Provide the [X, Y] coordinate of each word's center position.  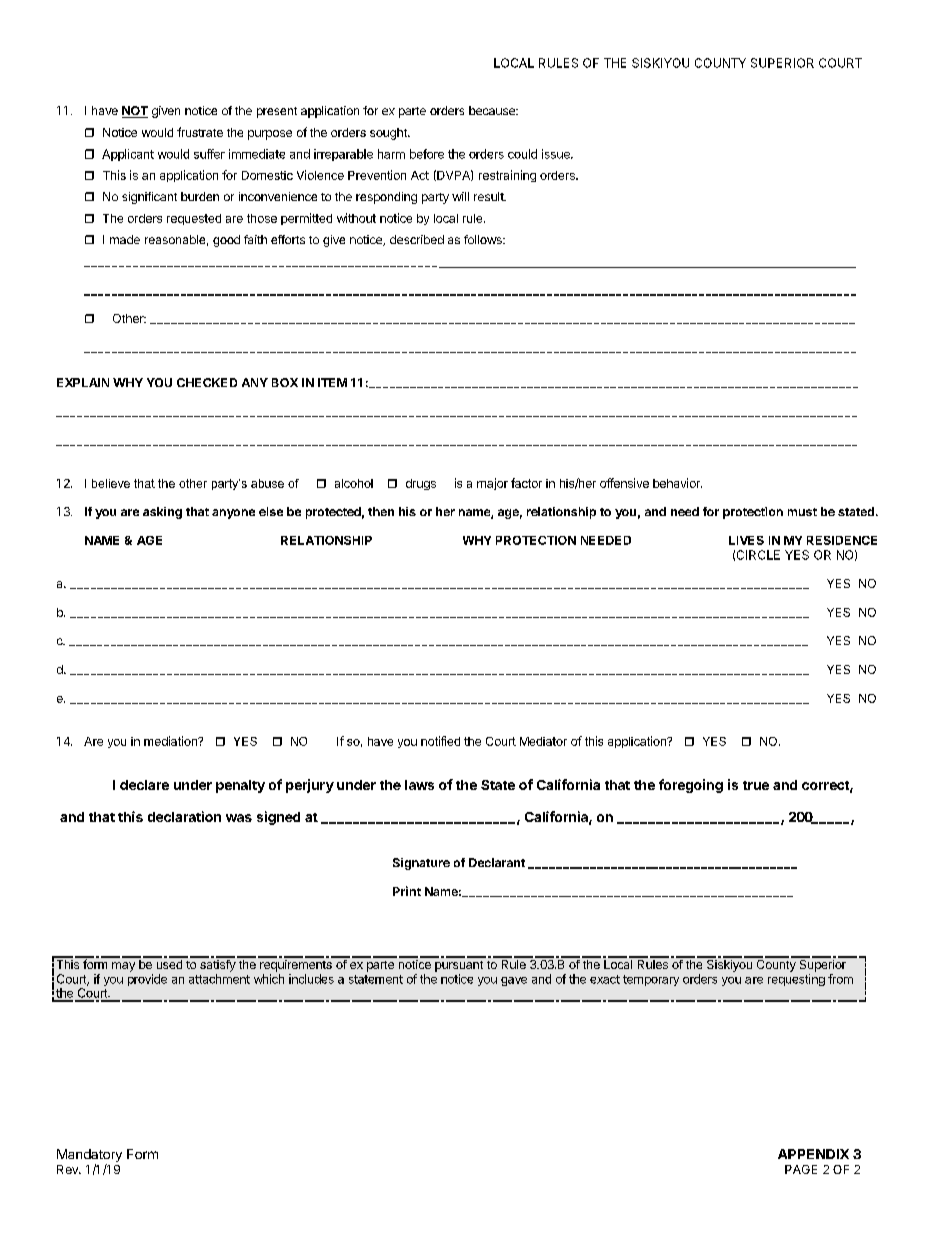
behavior [677, 483]
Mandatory [89, 1157]
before [427, 154]
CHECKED [207, 382]
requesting [796, 980]
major [492, 484]
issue [557, 154]
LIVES [746, 540]
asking [162, 513]
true [756, 785]
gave [514, 981]
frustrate [200, 132]
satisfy [217, 964]
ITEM [332, 382]
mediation [171, 741]
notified [440, 741]
